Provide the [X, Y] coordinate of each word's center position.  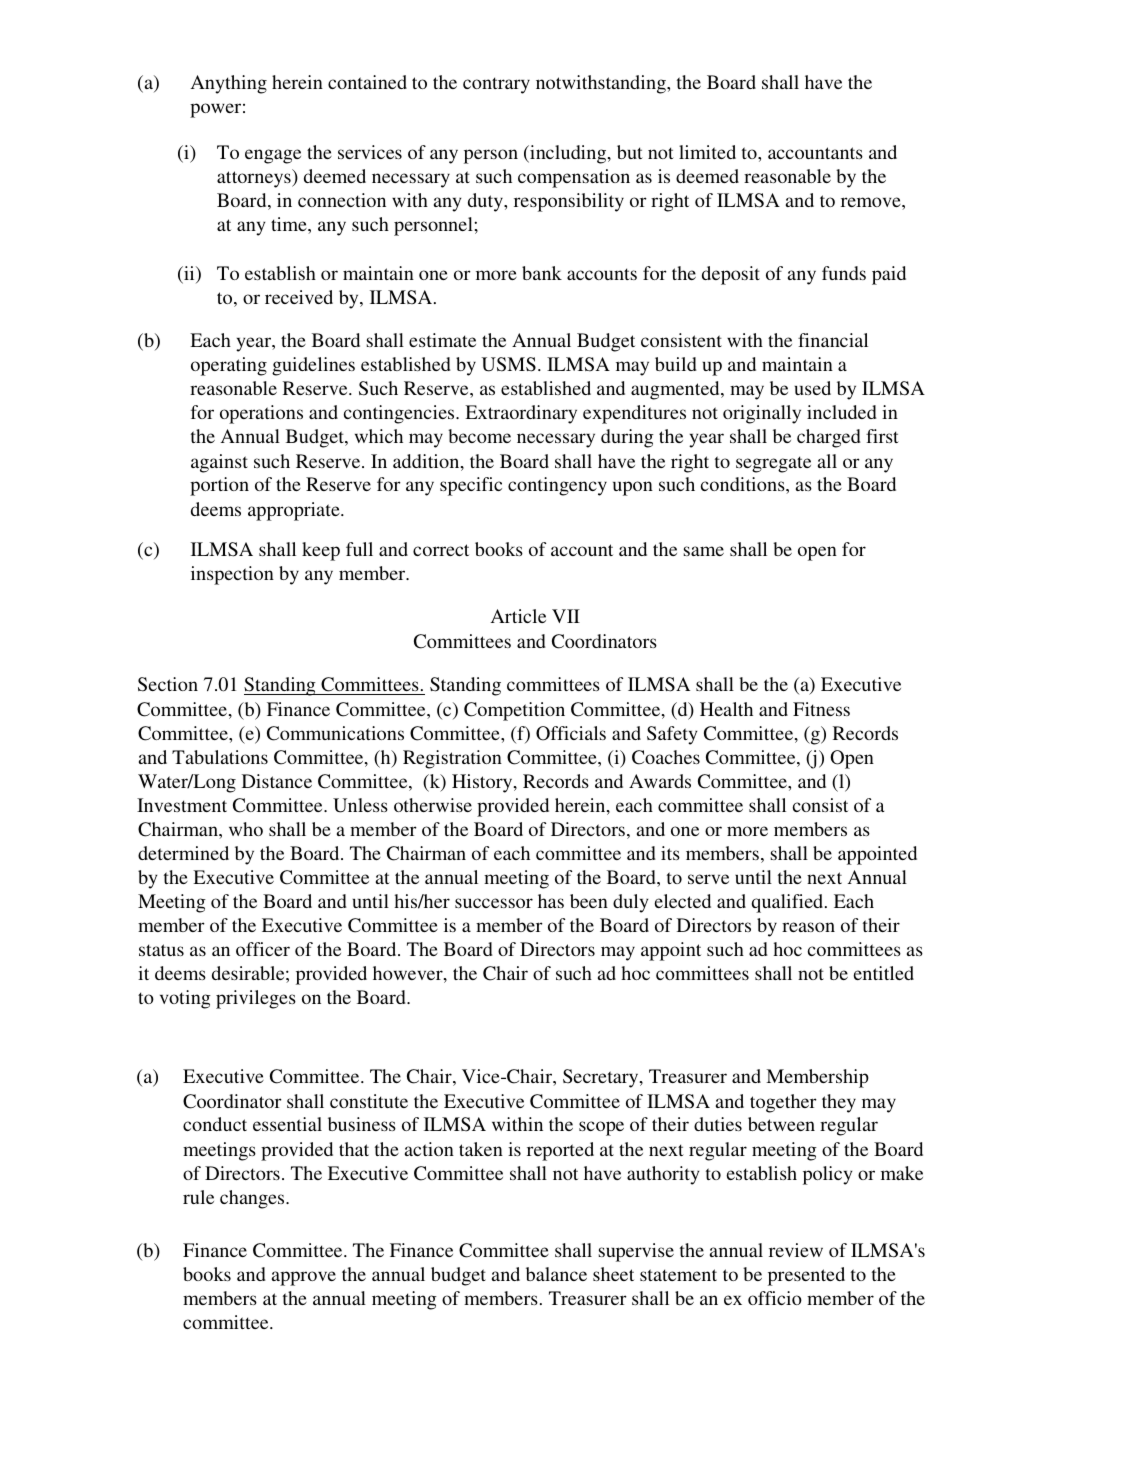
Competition [514, 711]
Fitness [821, 709]
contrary [496, 85]
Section [168, 684]
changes [253, 1199]
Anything [229, 84]
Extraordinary [521, 414]
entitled [883, 973]
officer [263, 949]
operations [261, 414]
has [551, 901]
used [812, 388]
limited [707, 152]
